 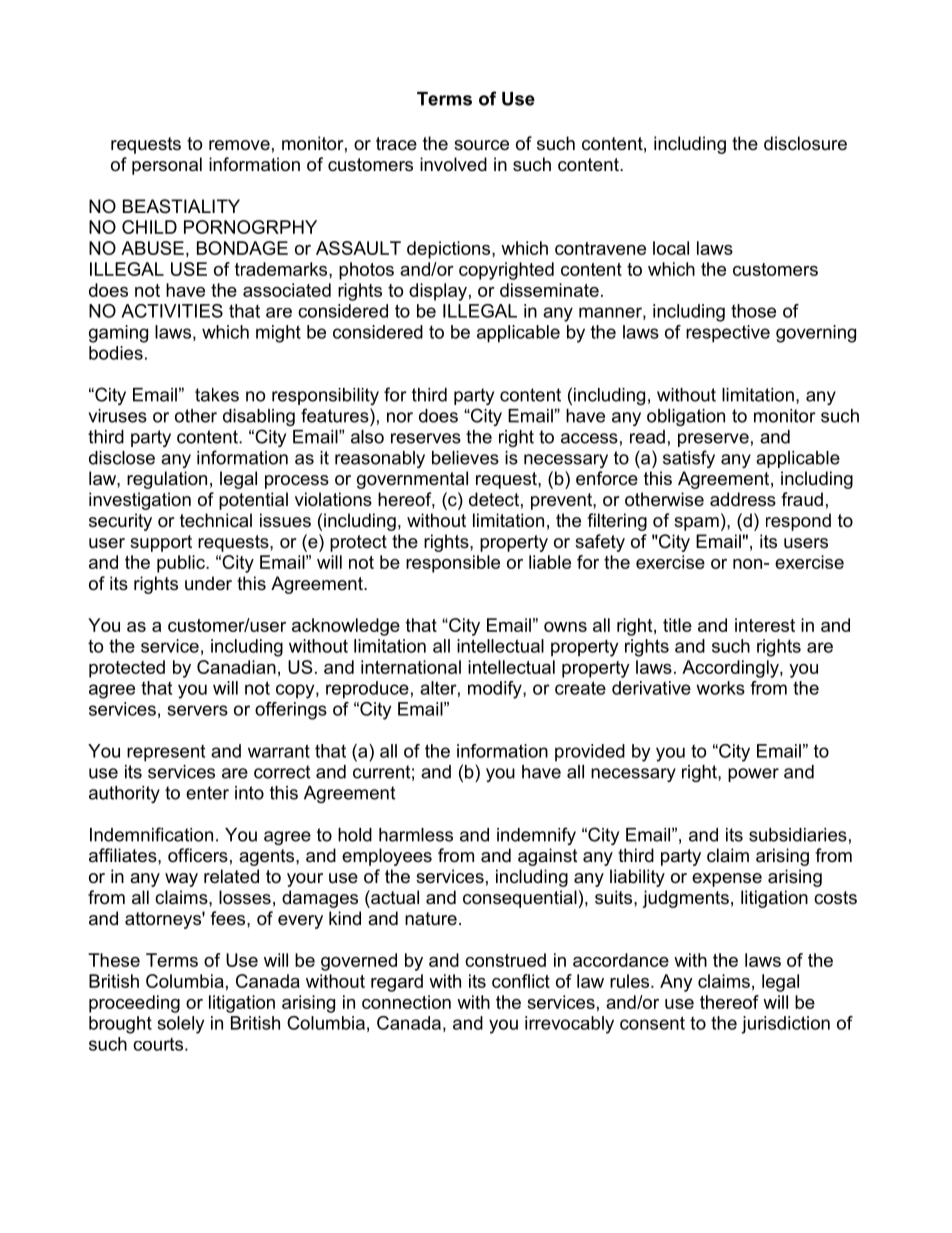 What do you see at coordinates (208, 583) in the screenshot?
I see `under` at bounding box center [208, 583].
